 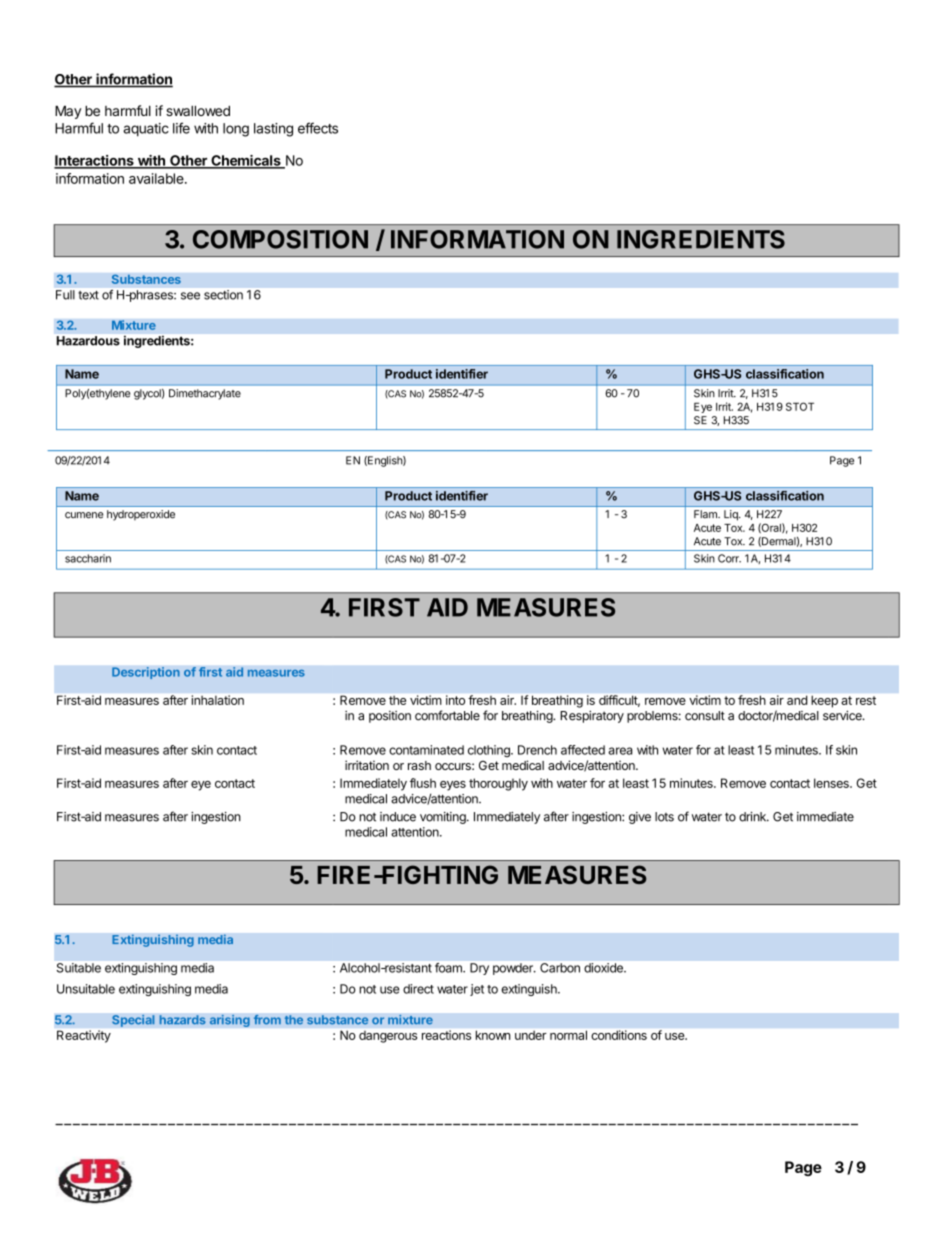 I want to click on aquatic, so click(x=146, y=130).
